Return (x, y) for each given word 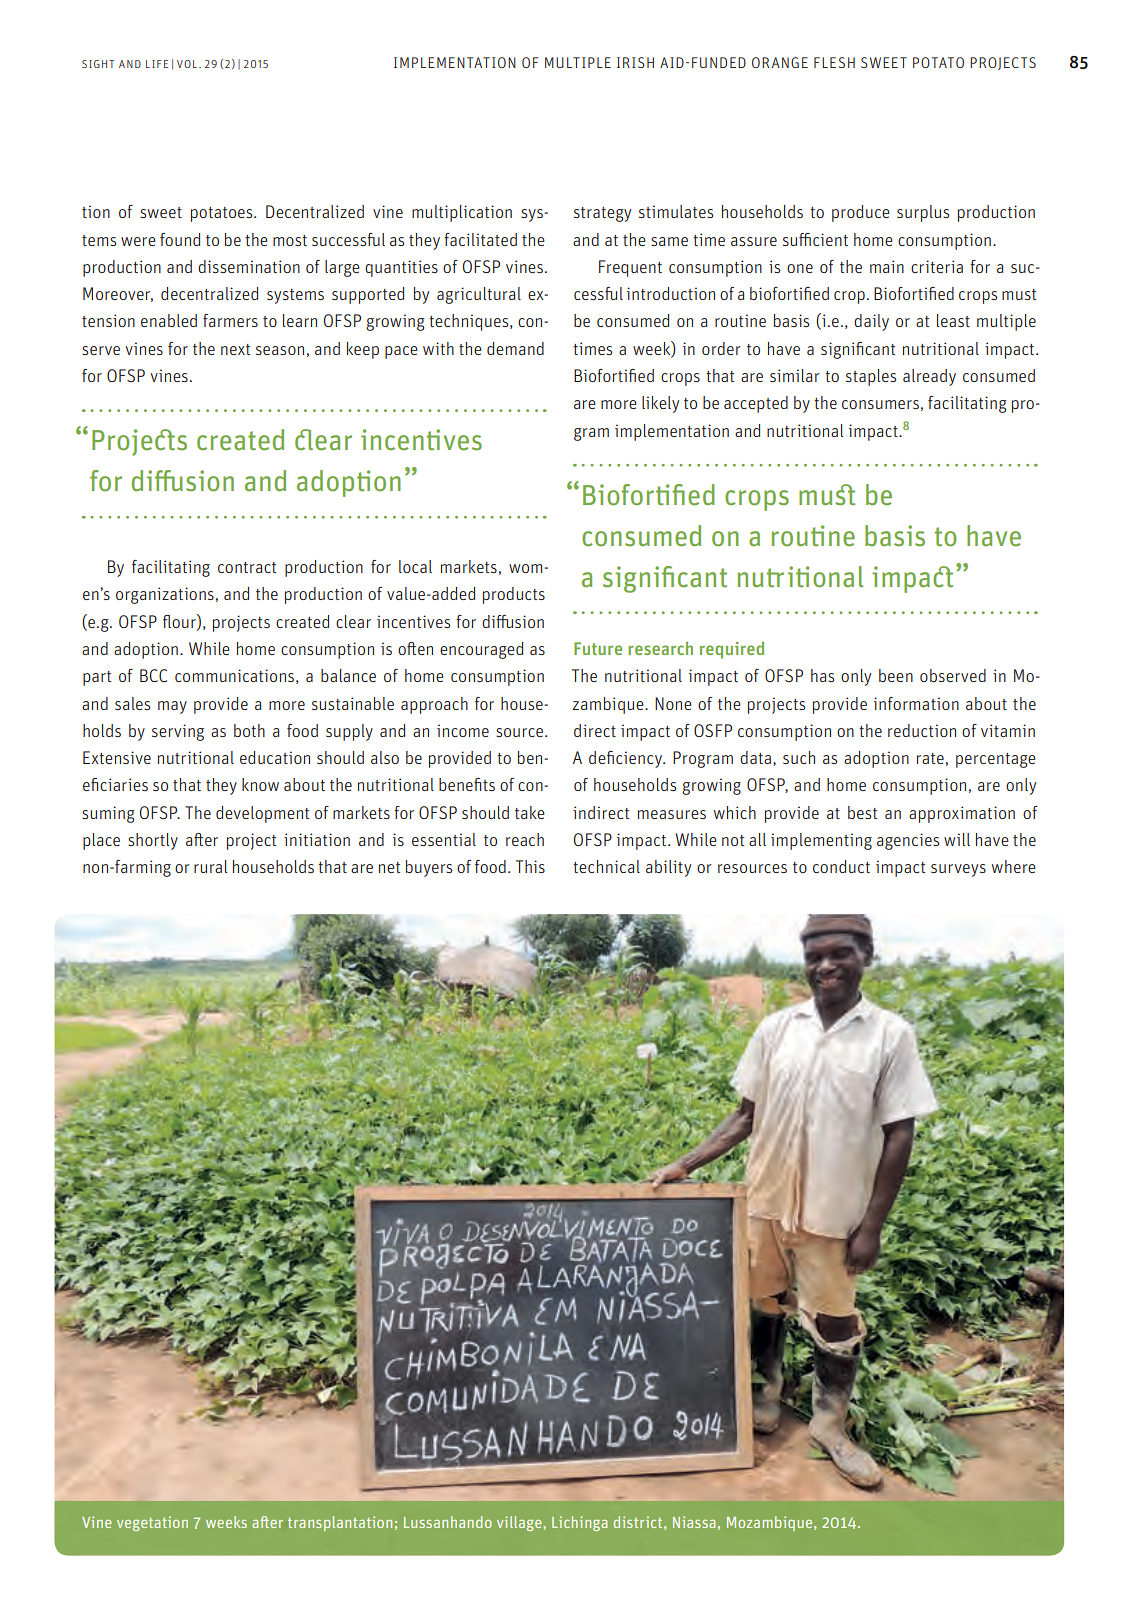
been (896, 675)
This (530, 866)
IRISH (635, 62)
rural (210, 866)
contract (247, 567)
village (520, 1523)
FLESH (834, 62)
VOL (188, 64)
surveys (958, 870)
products (514, 595)
